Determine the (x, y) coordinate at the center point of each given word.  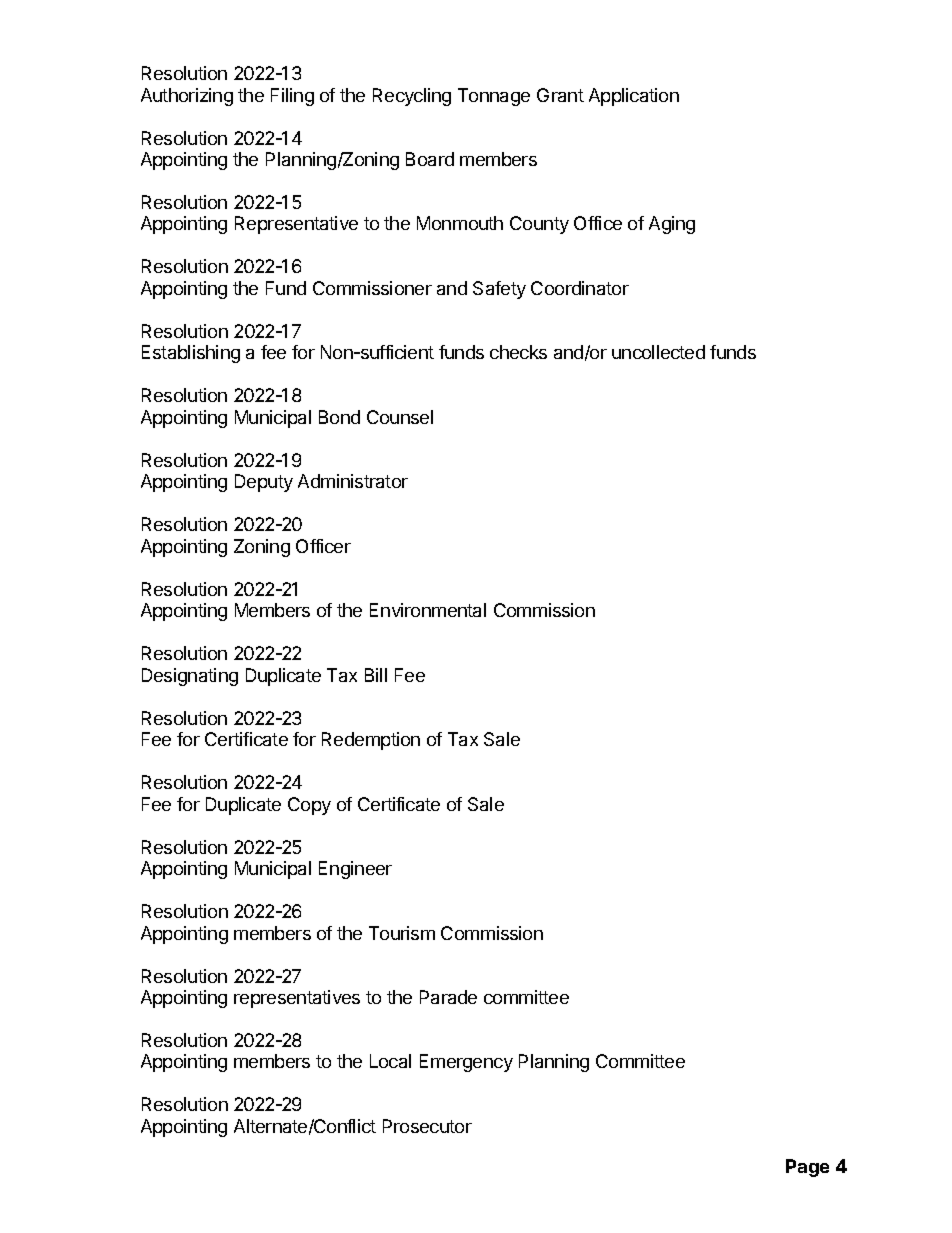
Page (807, 1168)
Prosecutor (427, 1126)
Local (390, 1061)
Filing (292, 97)
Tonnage (494, 97)
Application (634, 97)
